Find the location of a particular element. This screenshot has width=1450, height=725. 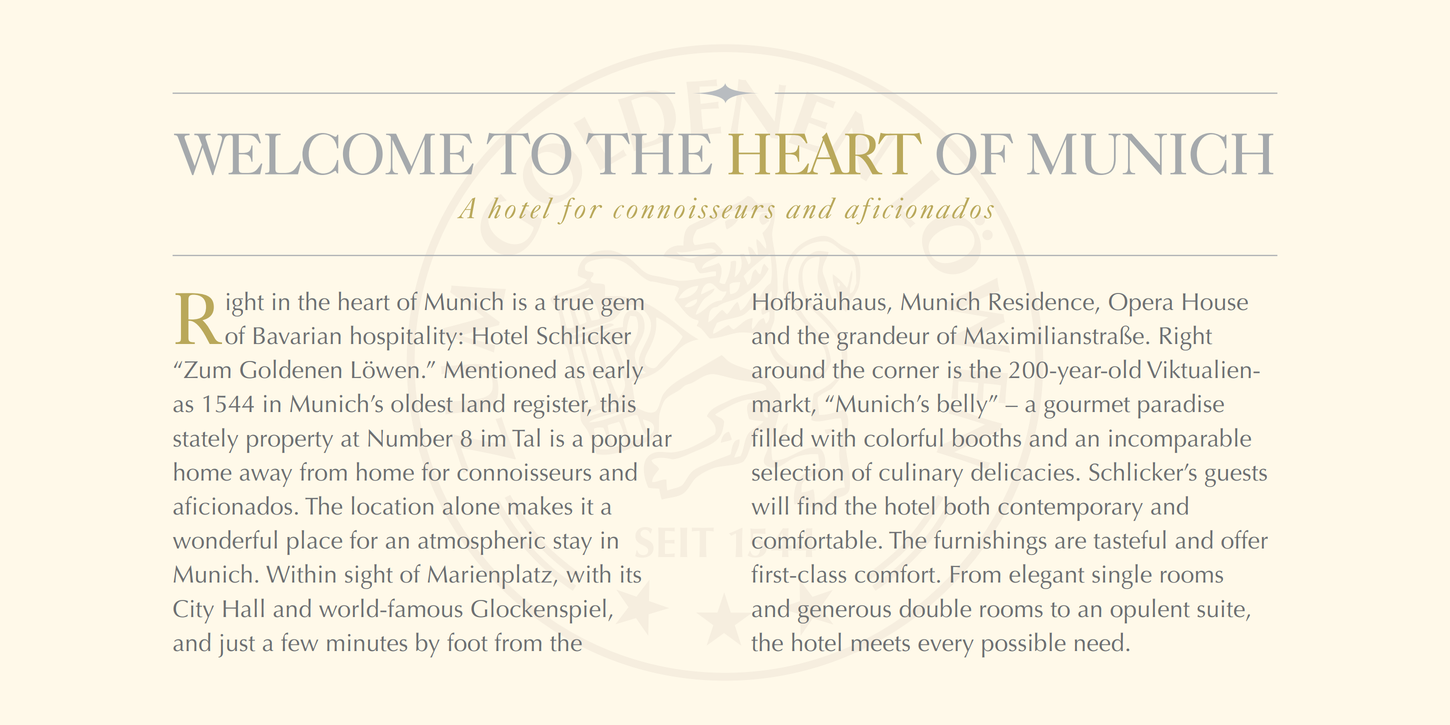

generous is located at coordinates (844, 614).
